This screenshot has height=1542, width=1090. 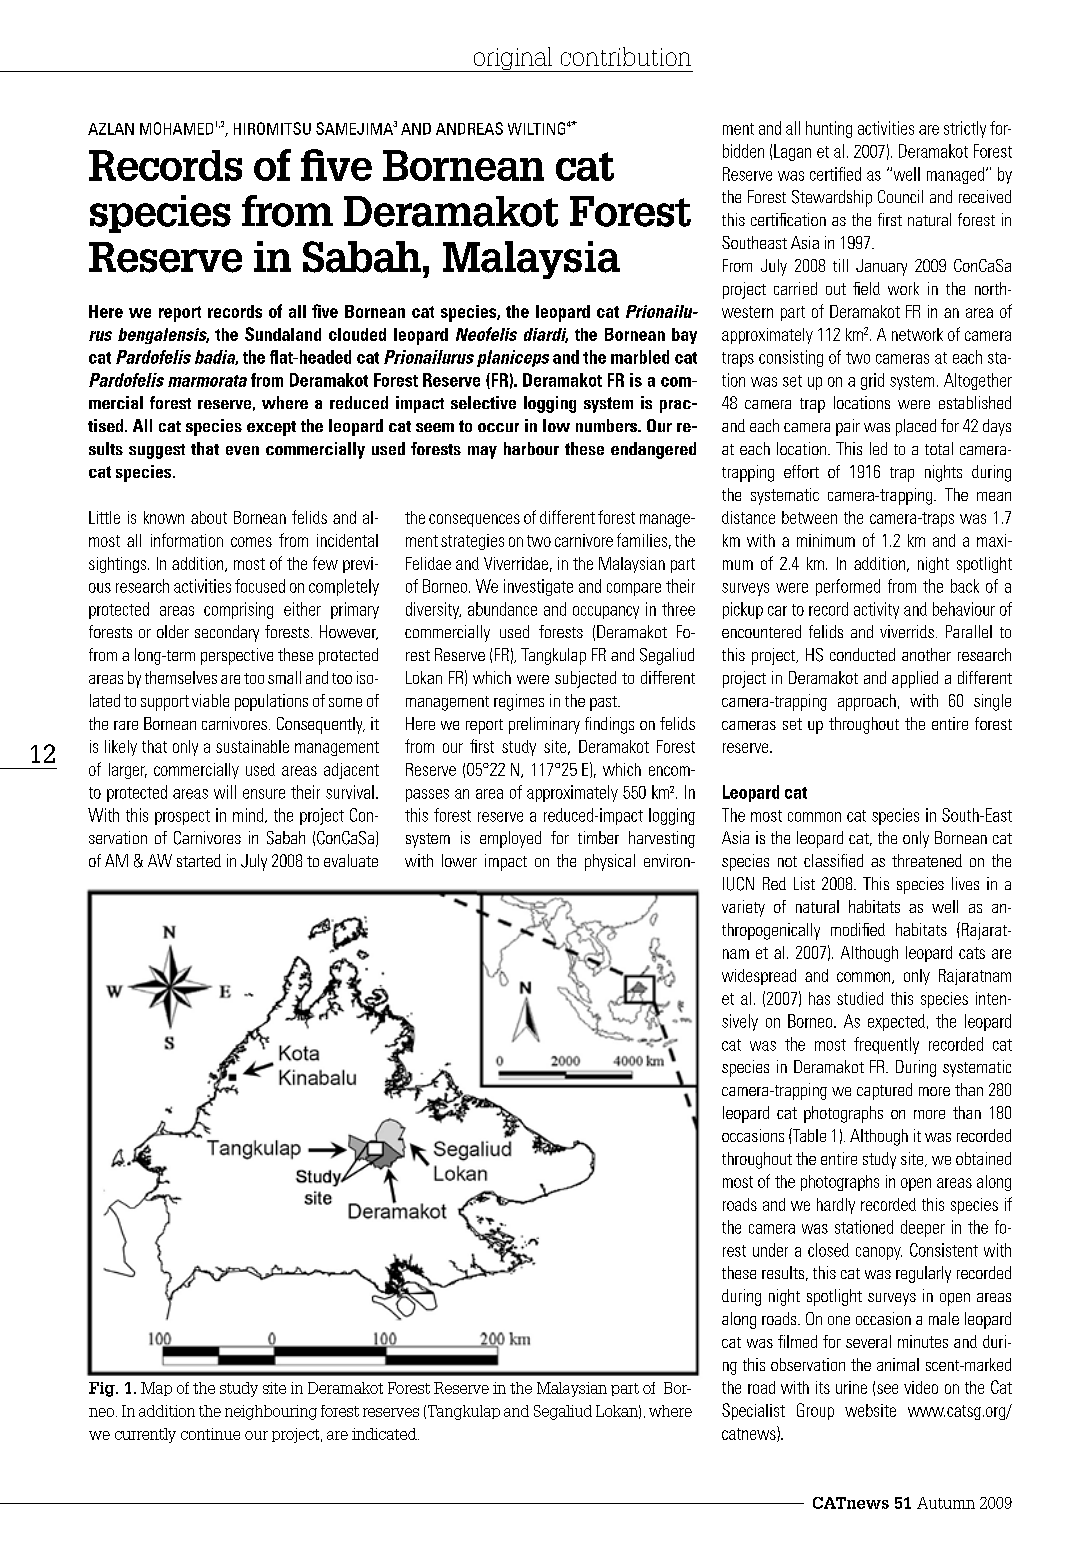 What do you see at coordinates (210, 1434) in the screenshot?
I see `continue` at bounding box center [210, 1434].
